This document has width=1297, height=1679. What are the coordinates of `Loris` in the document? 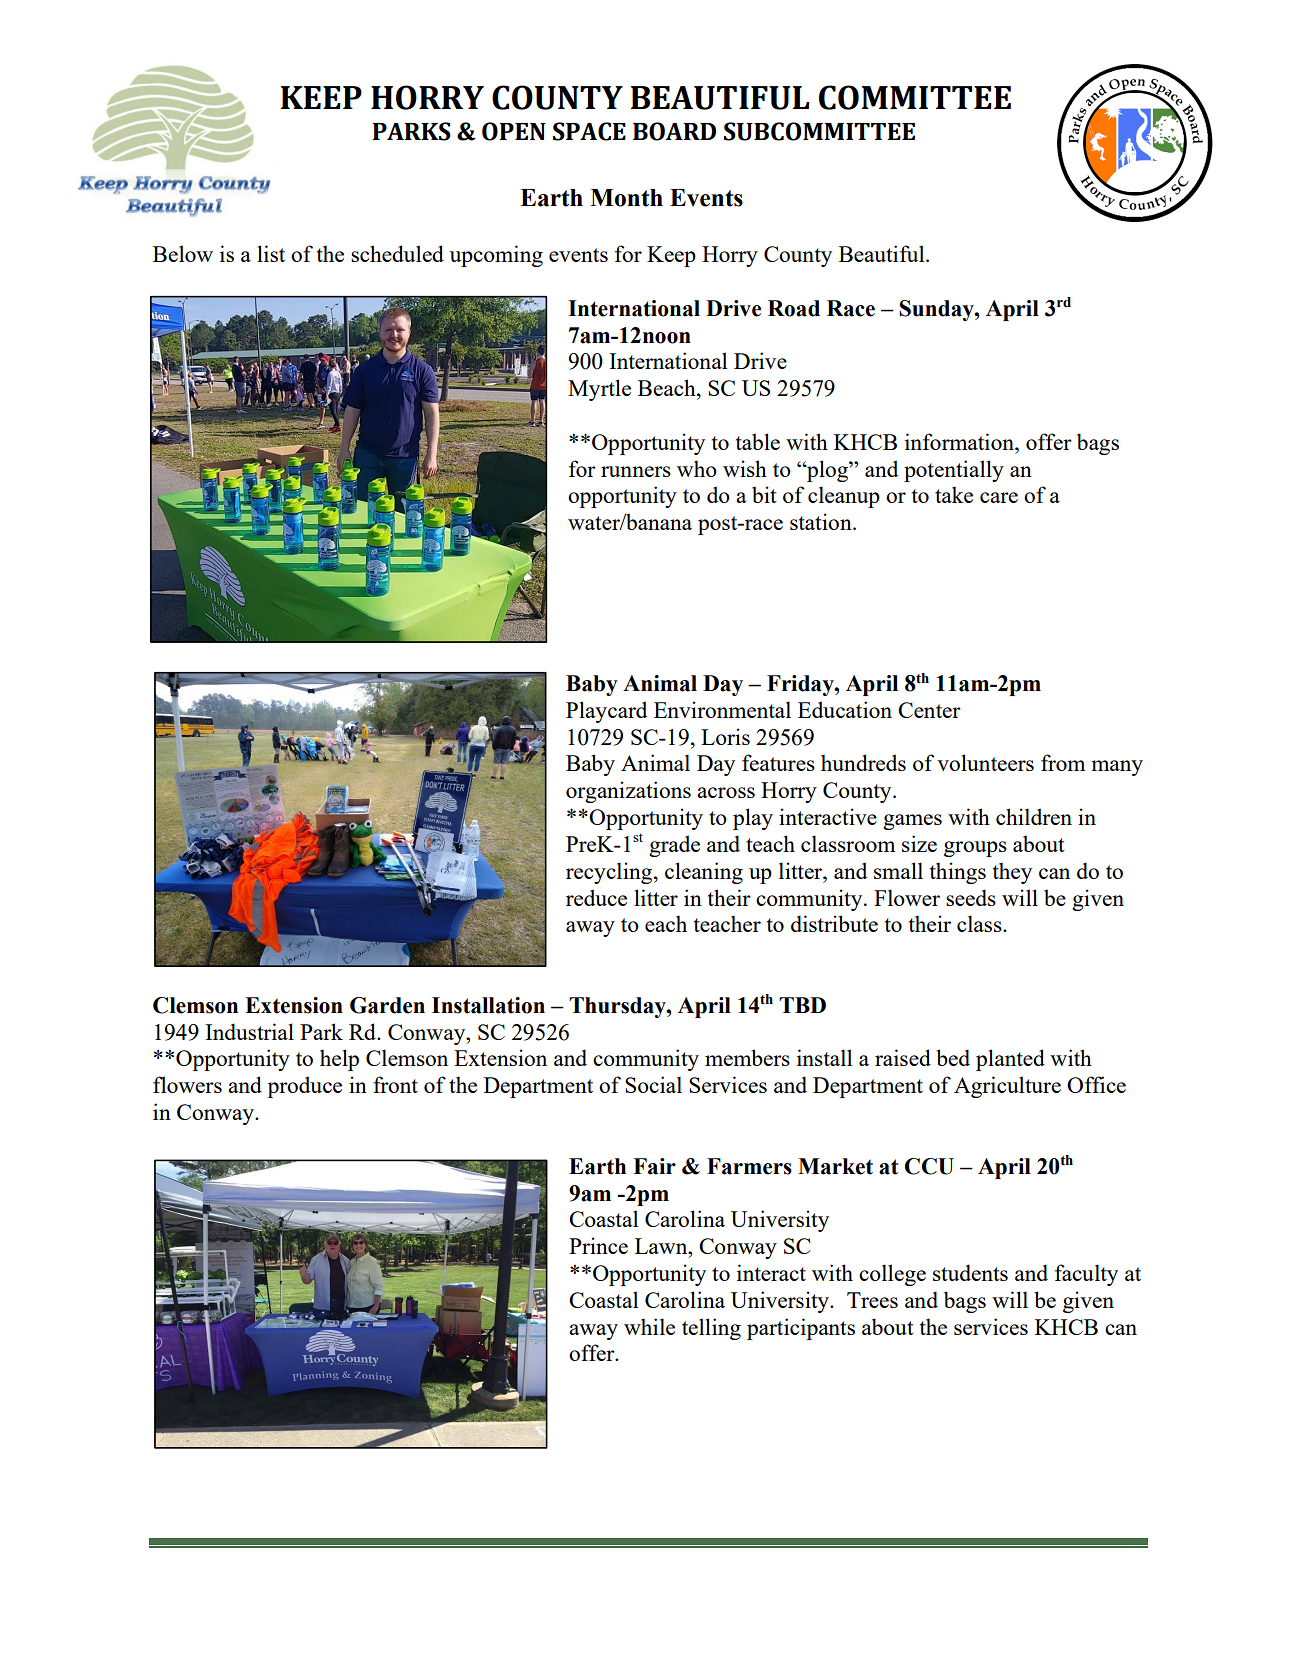 It's located at (725, 736).
